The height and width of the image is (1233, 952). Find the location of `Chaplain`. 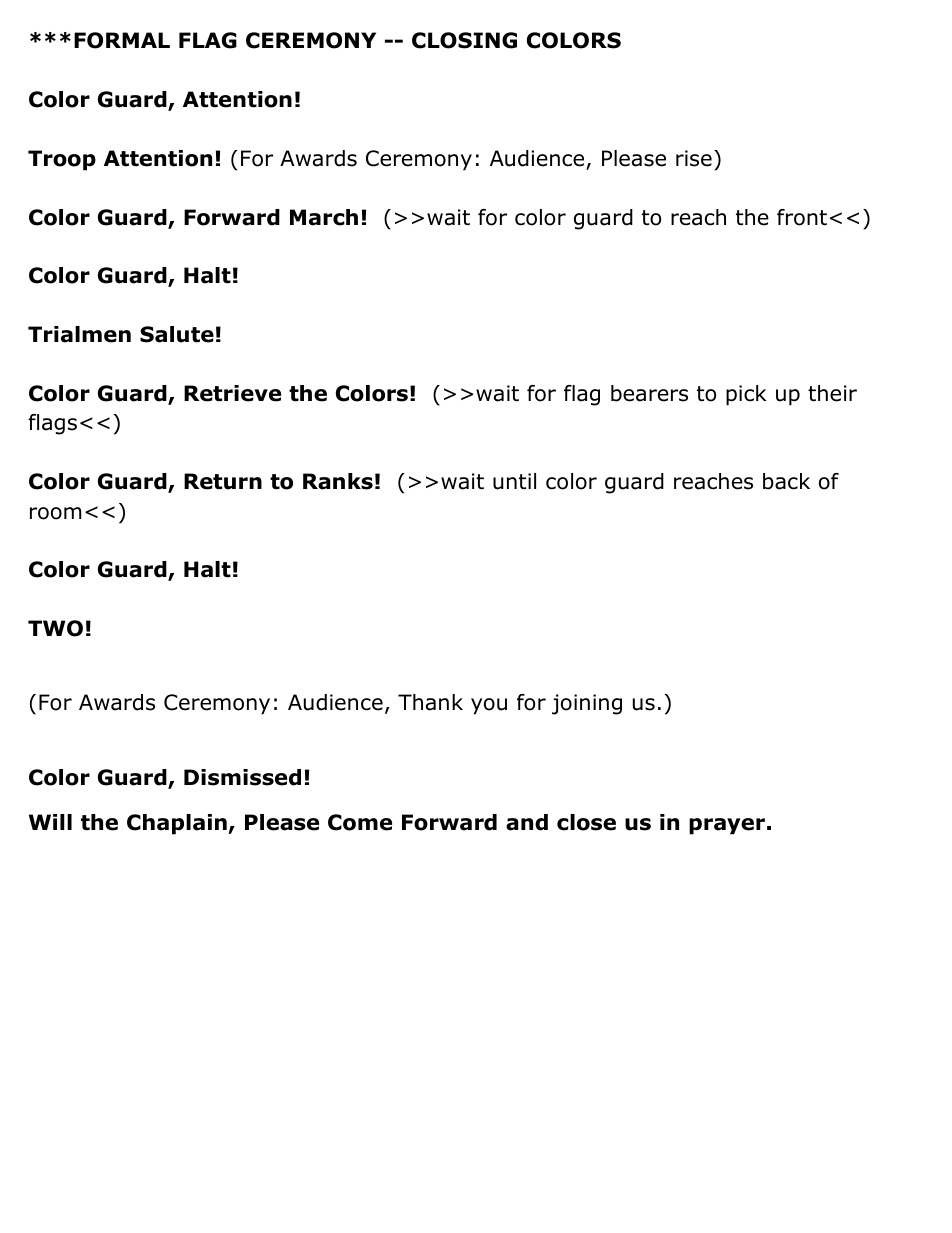

Chaplain is located at coordinates (178, 824).
